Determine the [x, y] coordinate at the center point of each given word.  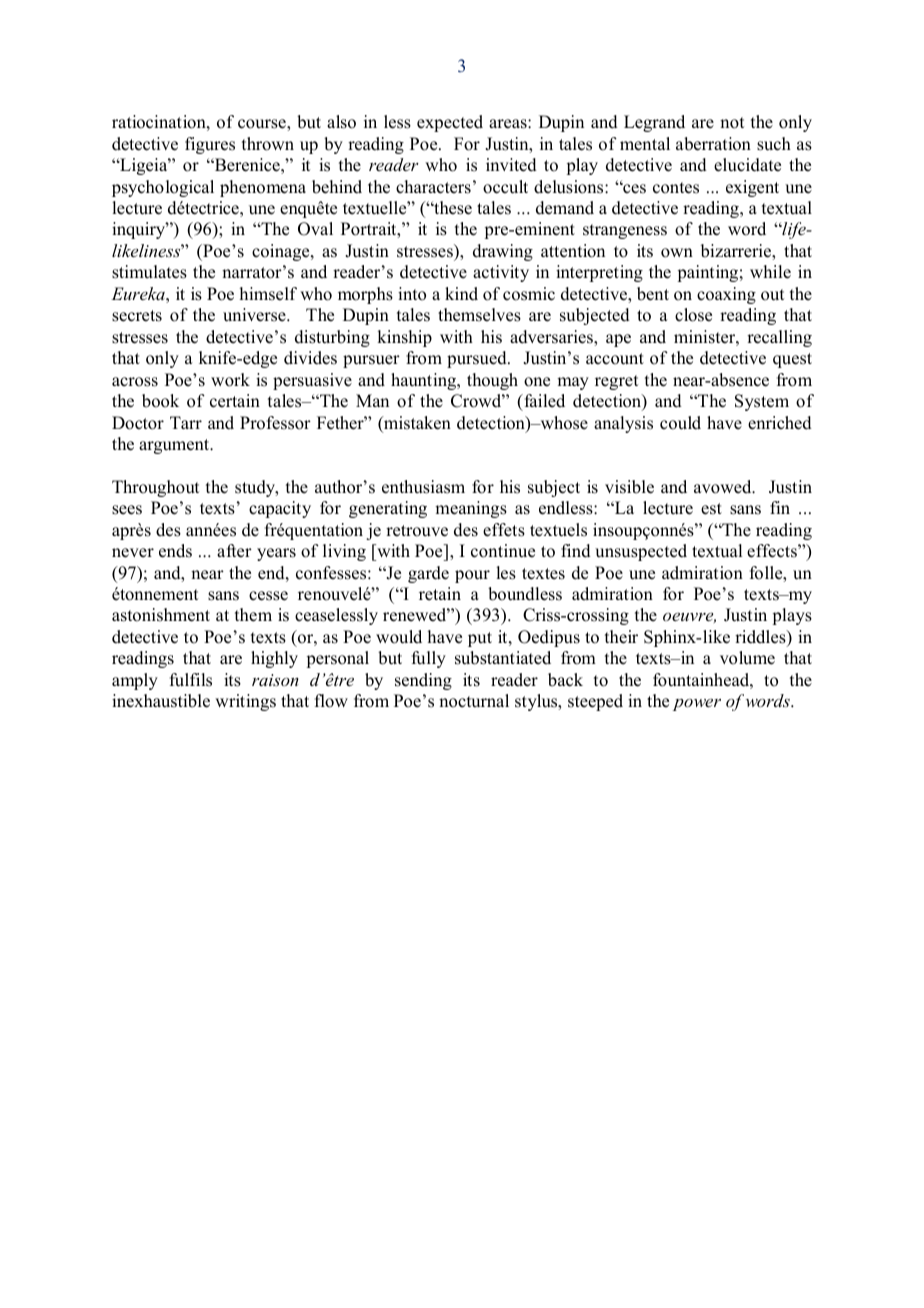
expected [450, 123]
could [680, 423]
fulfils [191, 680]
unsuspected [641, 552]
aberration [713, 144]
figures [210, 145]
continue [503, 551]
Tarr [186, 422]
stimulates [149, 272]
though [492, 381]
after [234, 551]
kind [461, 294]
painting [707, 273]
